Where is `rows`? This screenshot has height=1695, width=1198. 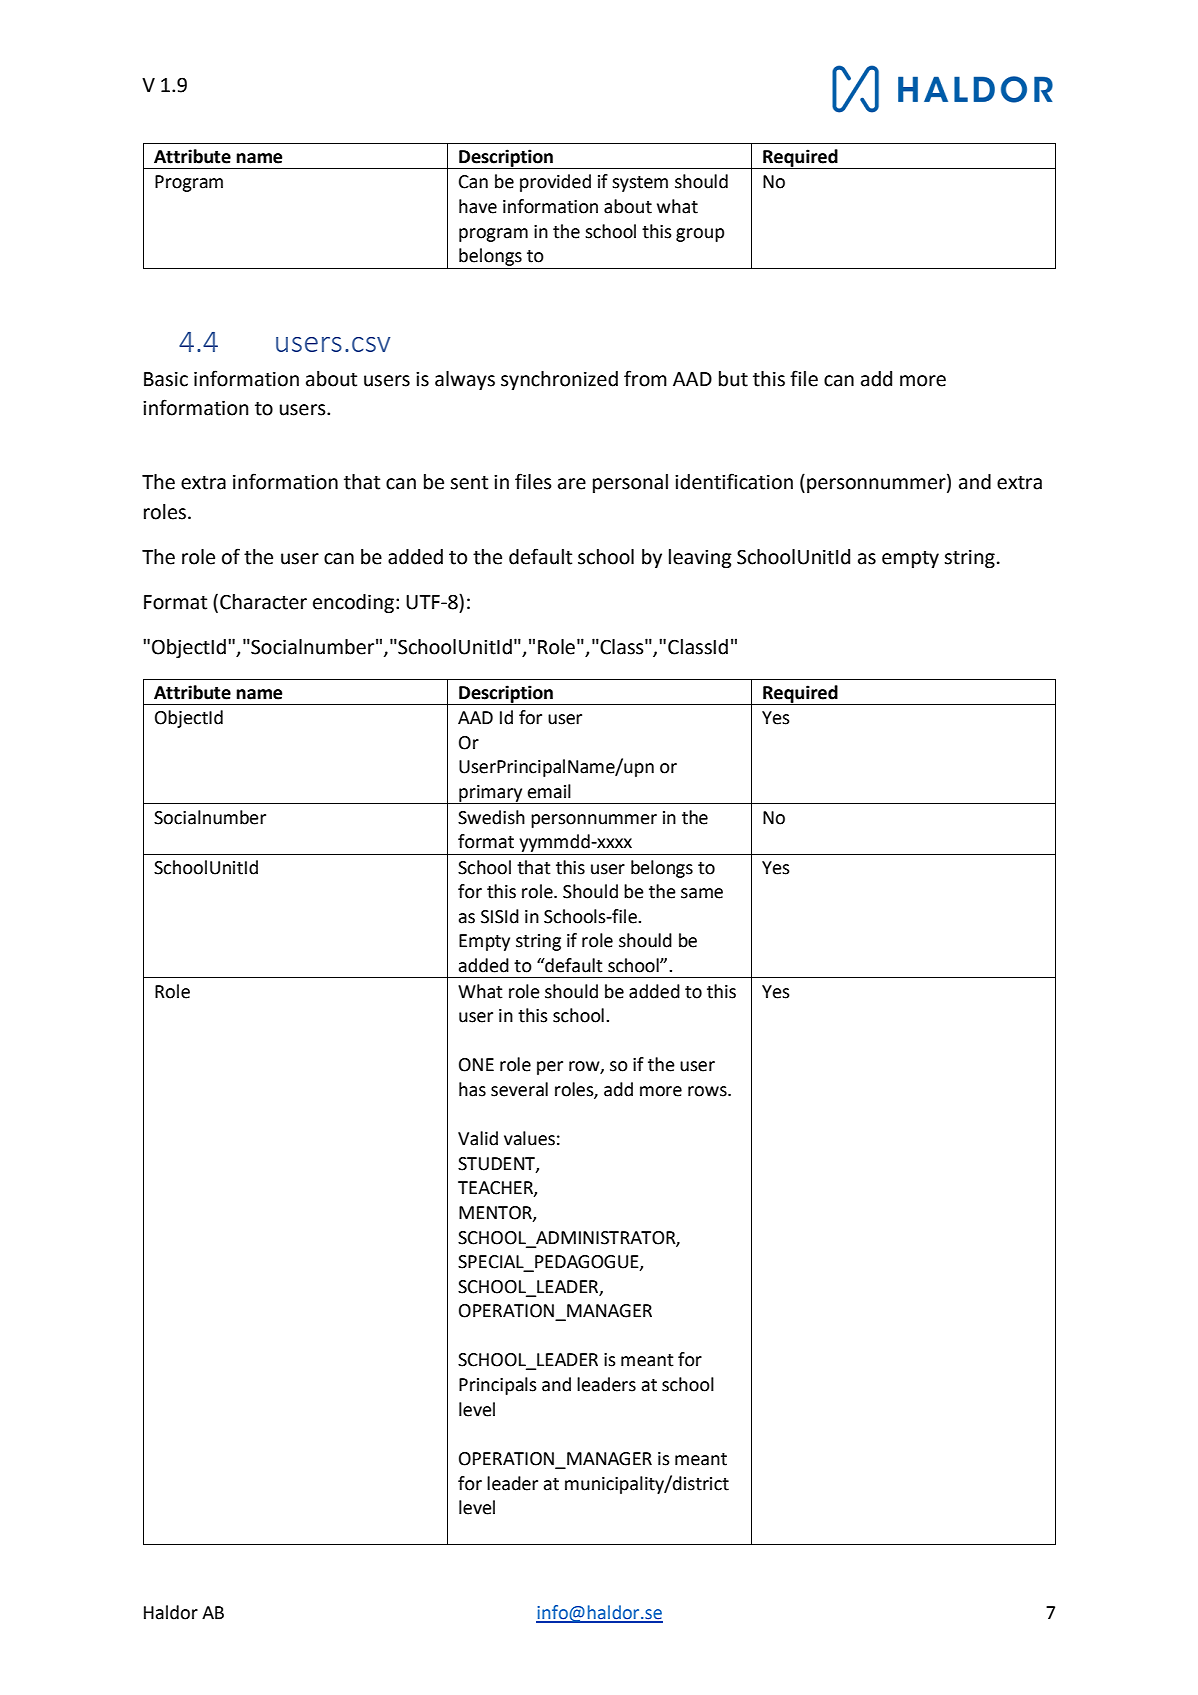
rows is located at coordinates (708, 1091).
